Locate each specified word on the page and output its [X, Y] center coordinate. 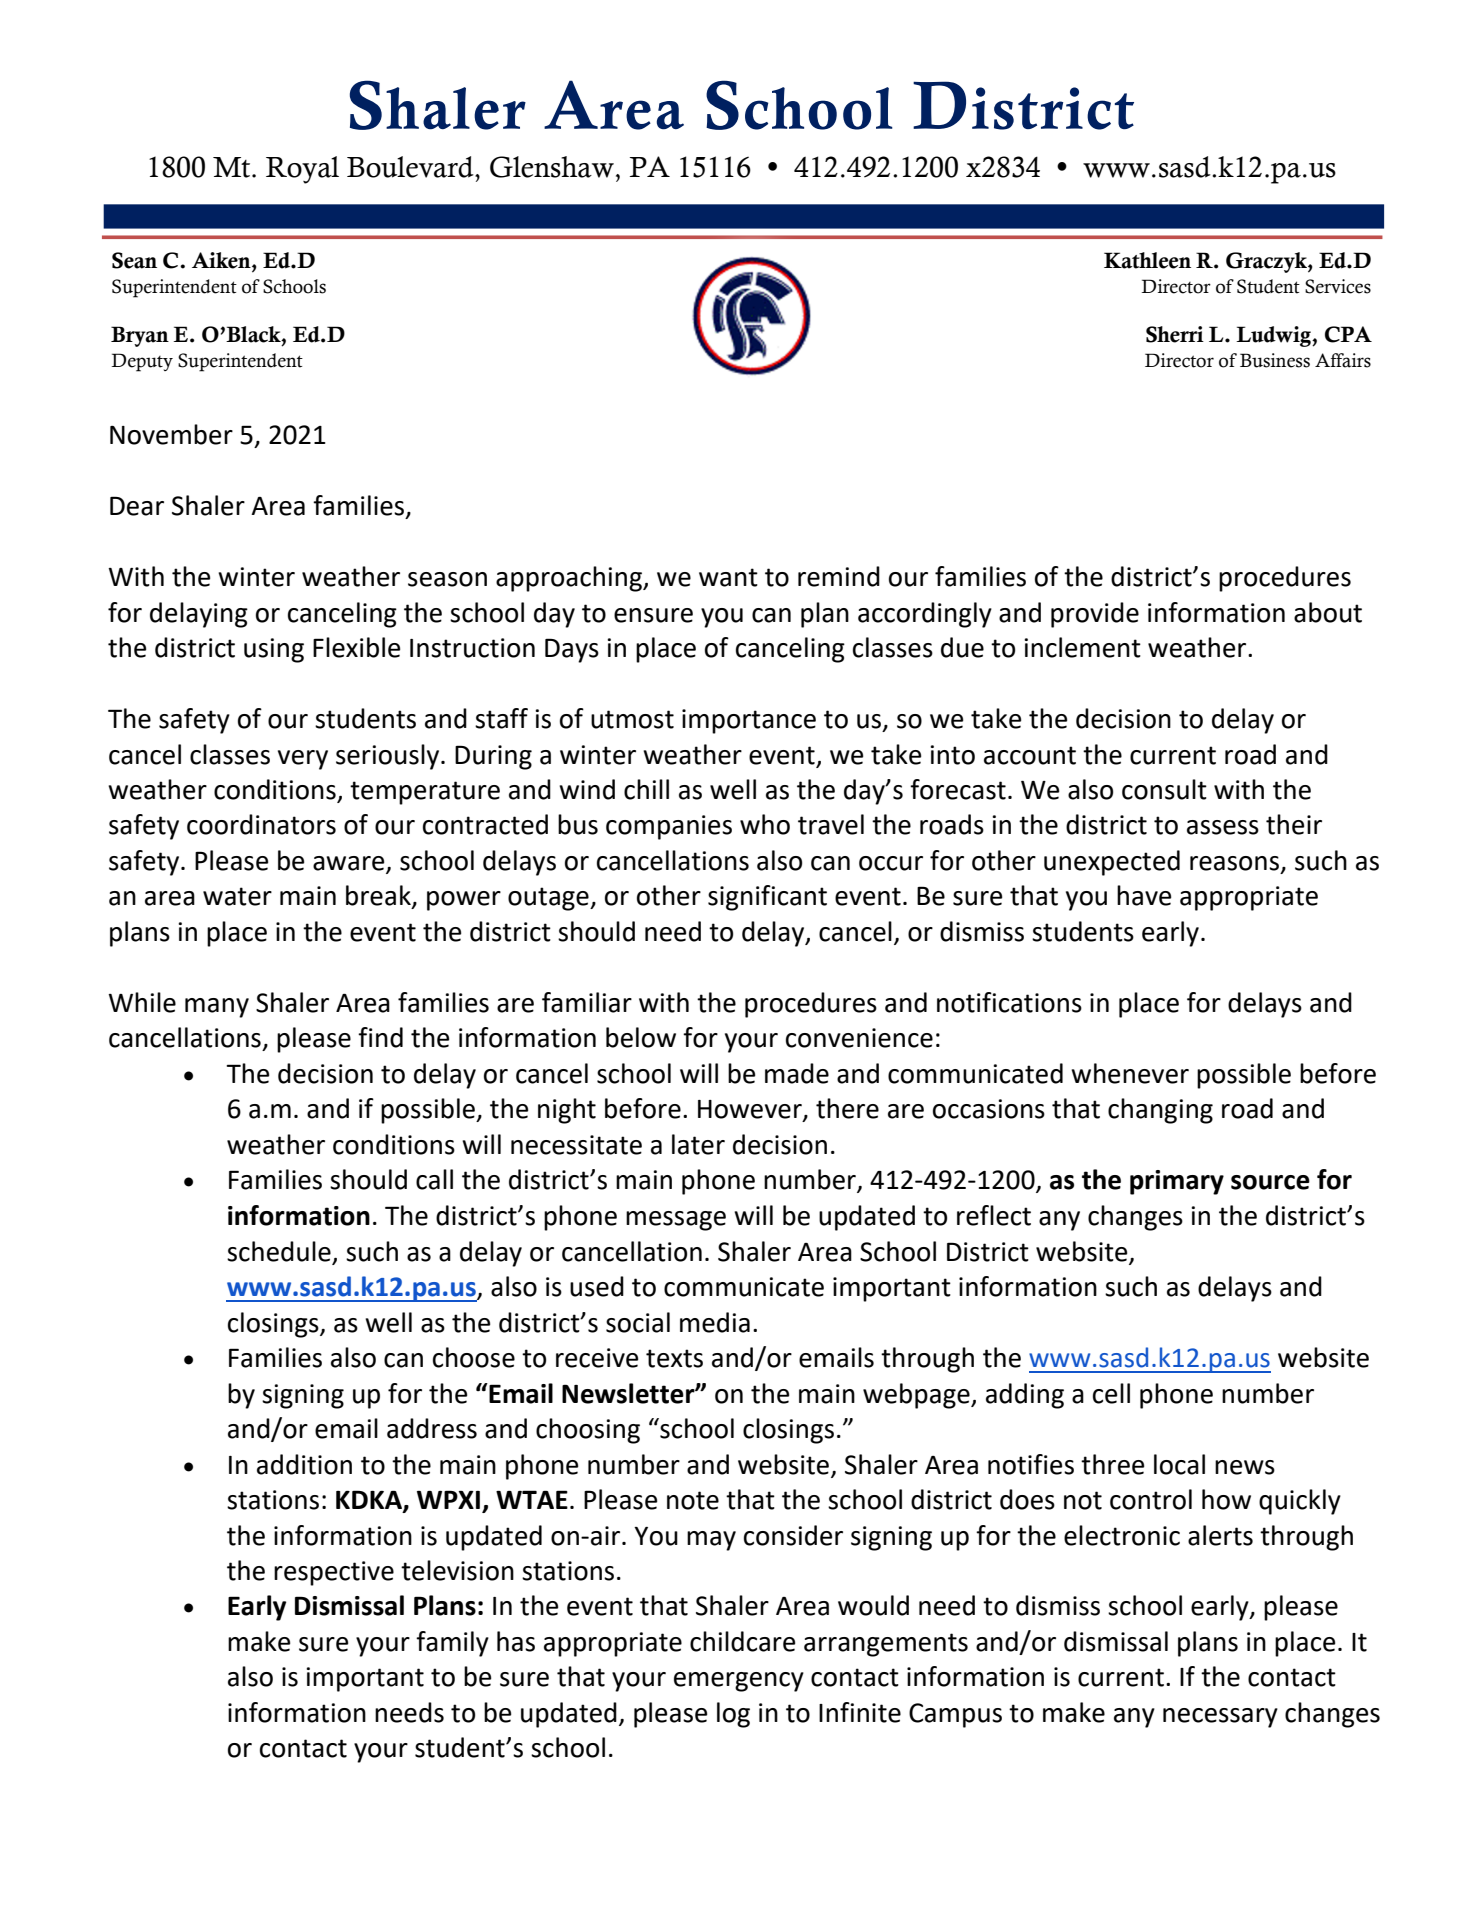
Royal [302, 170]
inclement [1082, 647]
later [698, 1144]
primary [1177, 1182]
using [274, 650]
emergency [739, 1682]
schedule [279, 1251]
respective [334, 1573]
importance [749, 721]
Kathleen [1147, 260]
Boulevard [411, 167]
